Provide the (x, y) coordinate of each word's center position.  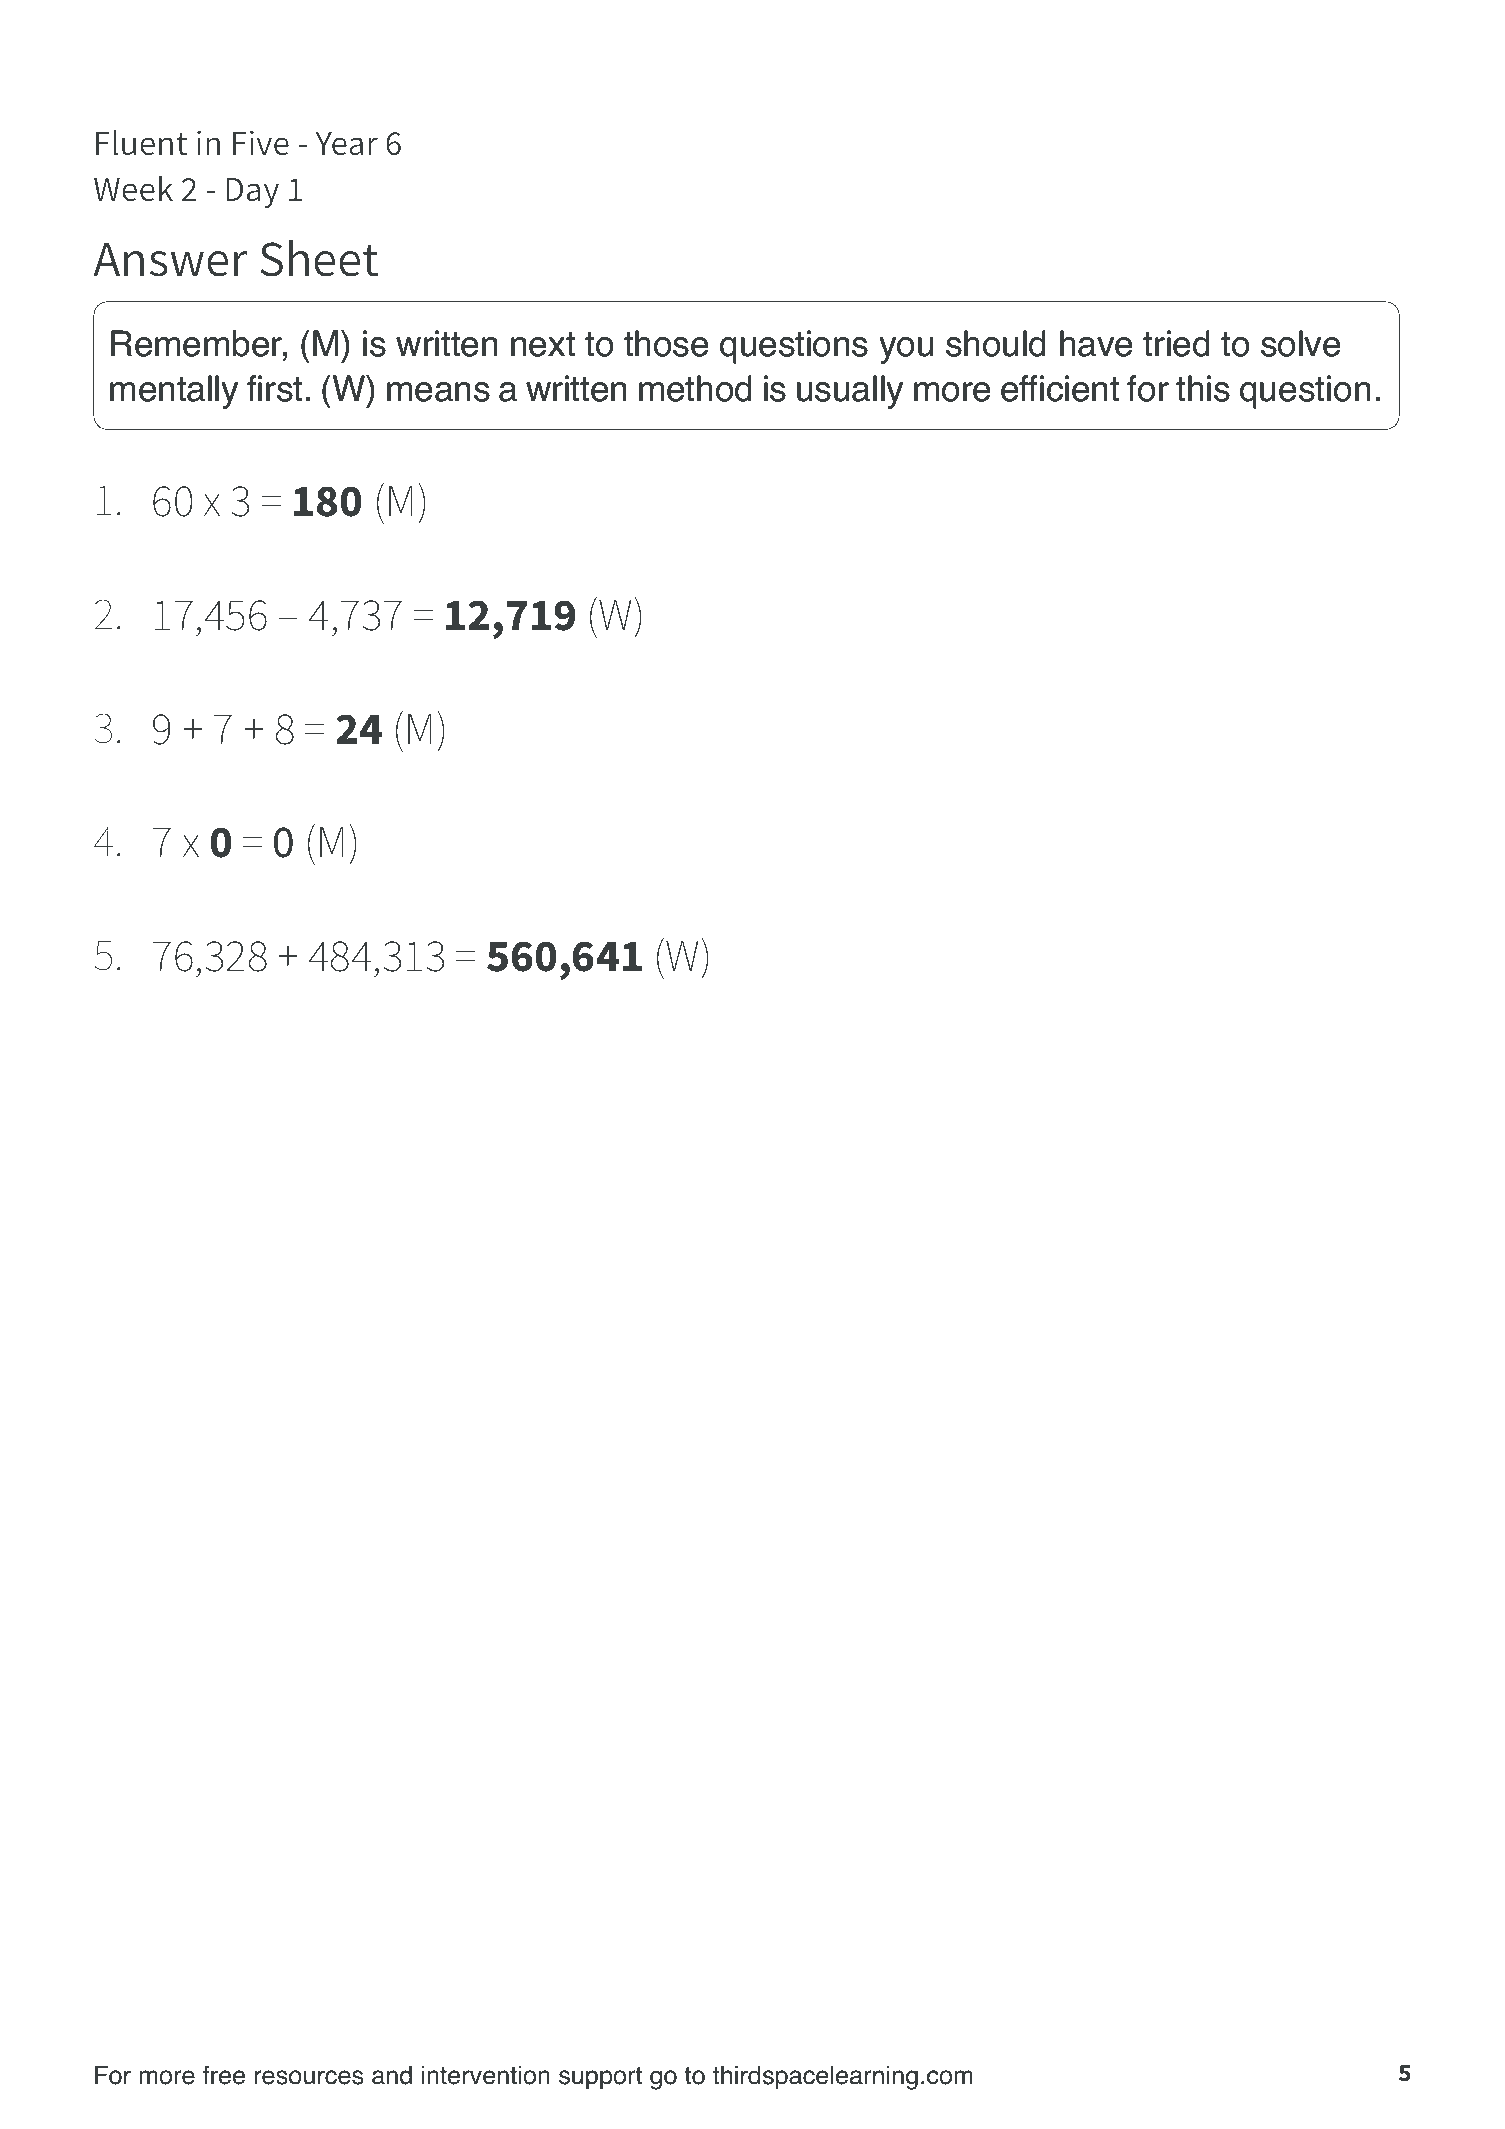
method (695, 388)
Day (252, 193)
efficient (1060, 388)
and (392, 2075)
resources (309, 2077)
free (224, 2075)
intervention (486, 2075)
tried (1176, 343)
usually (850, 392)
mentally (174, 392)
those (666, 343)
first (274, 388)
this (1203, 388)
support (600, 2078)
